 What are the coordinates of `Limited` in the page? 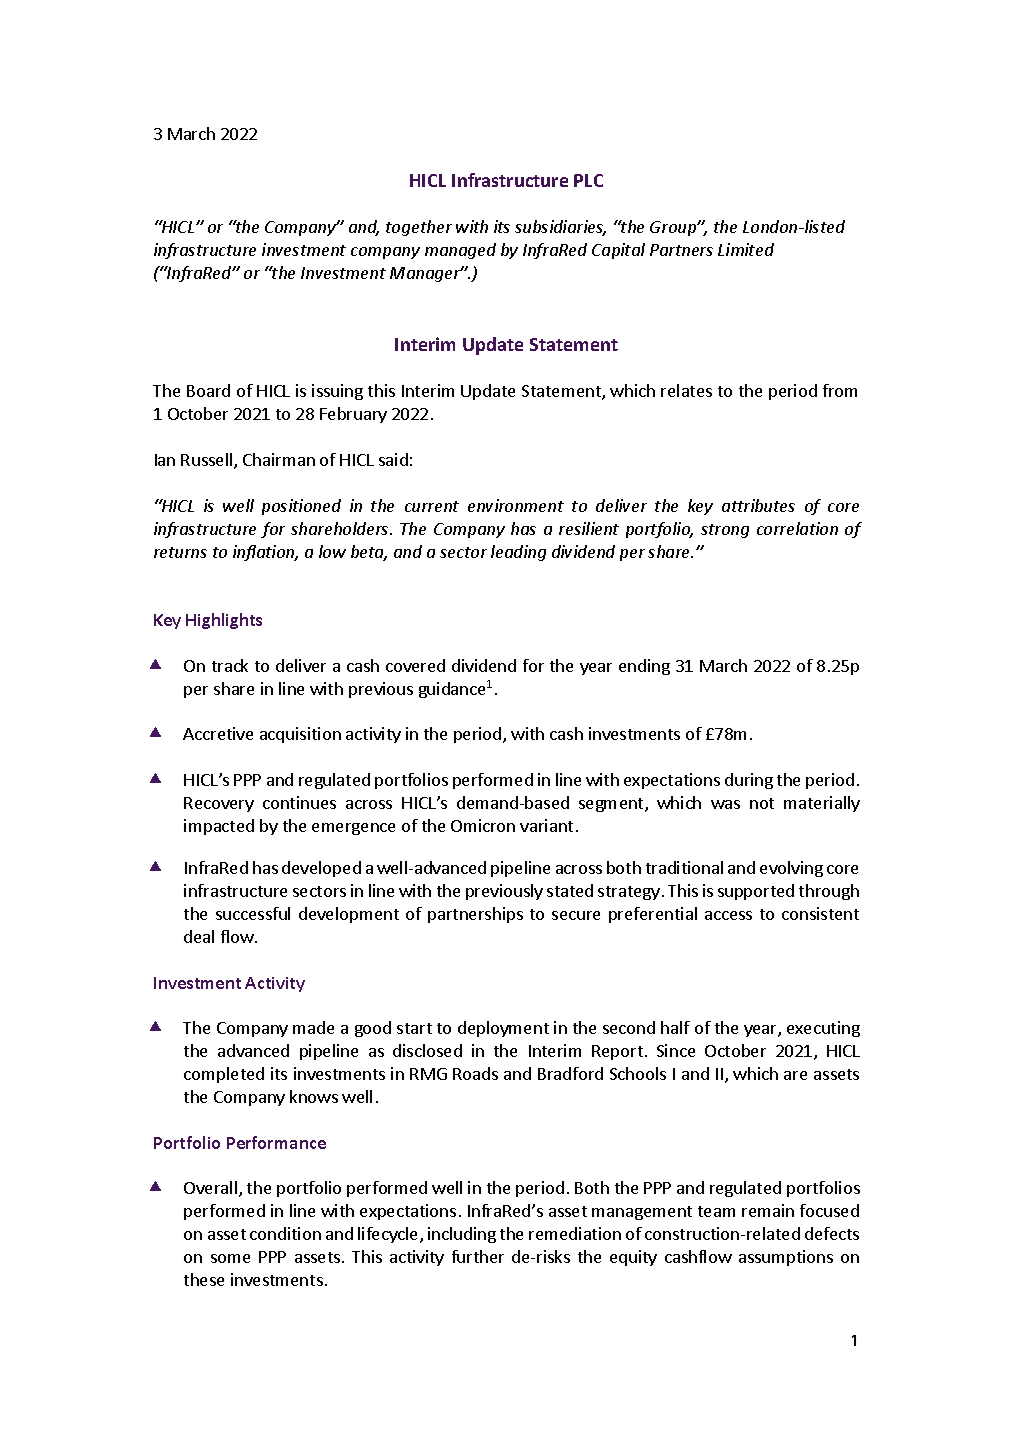 It's located at (746, 249).
